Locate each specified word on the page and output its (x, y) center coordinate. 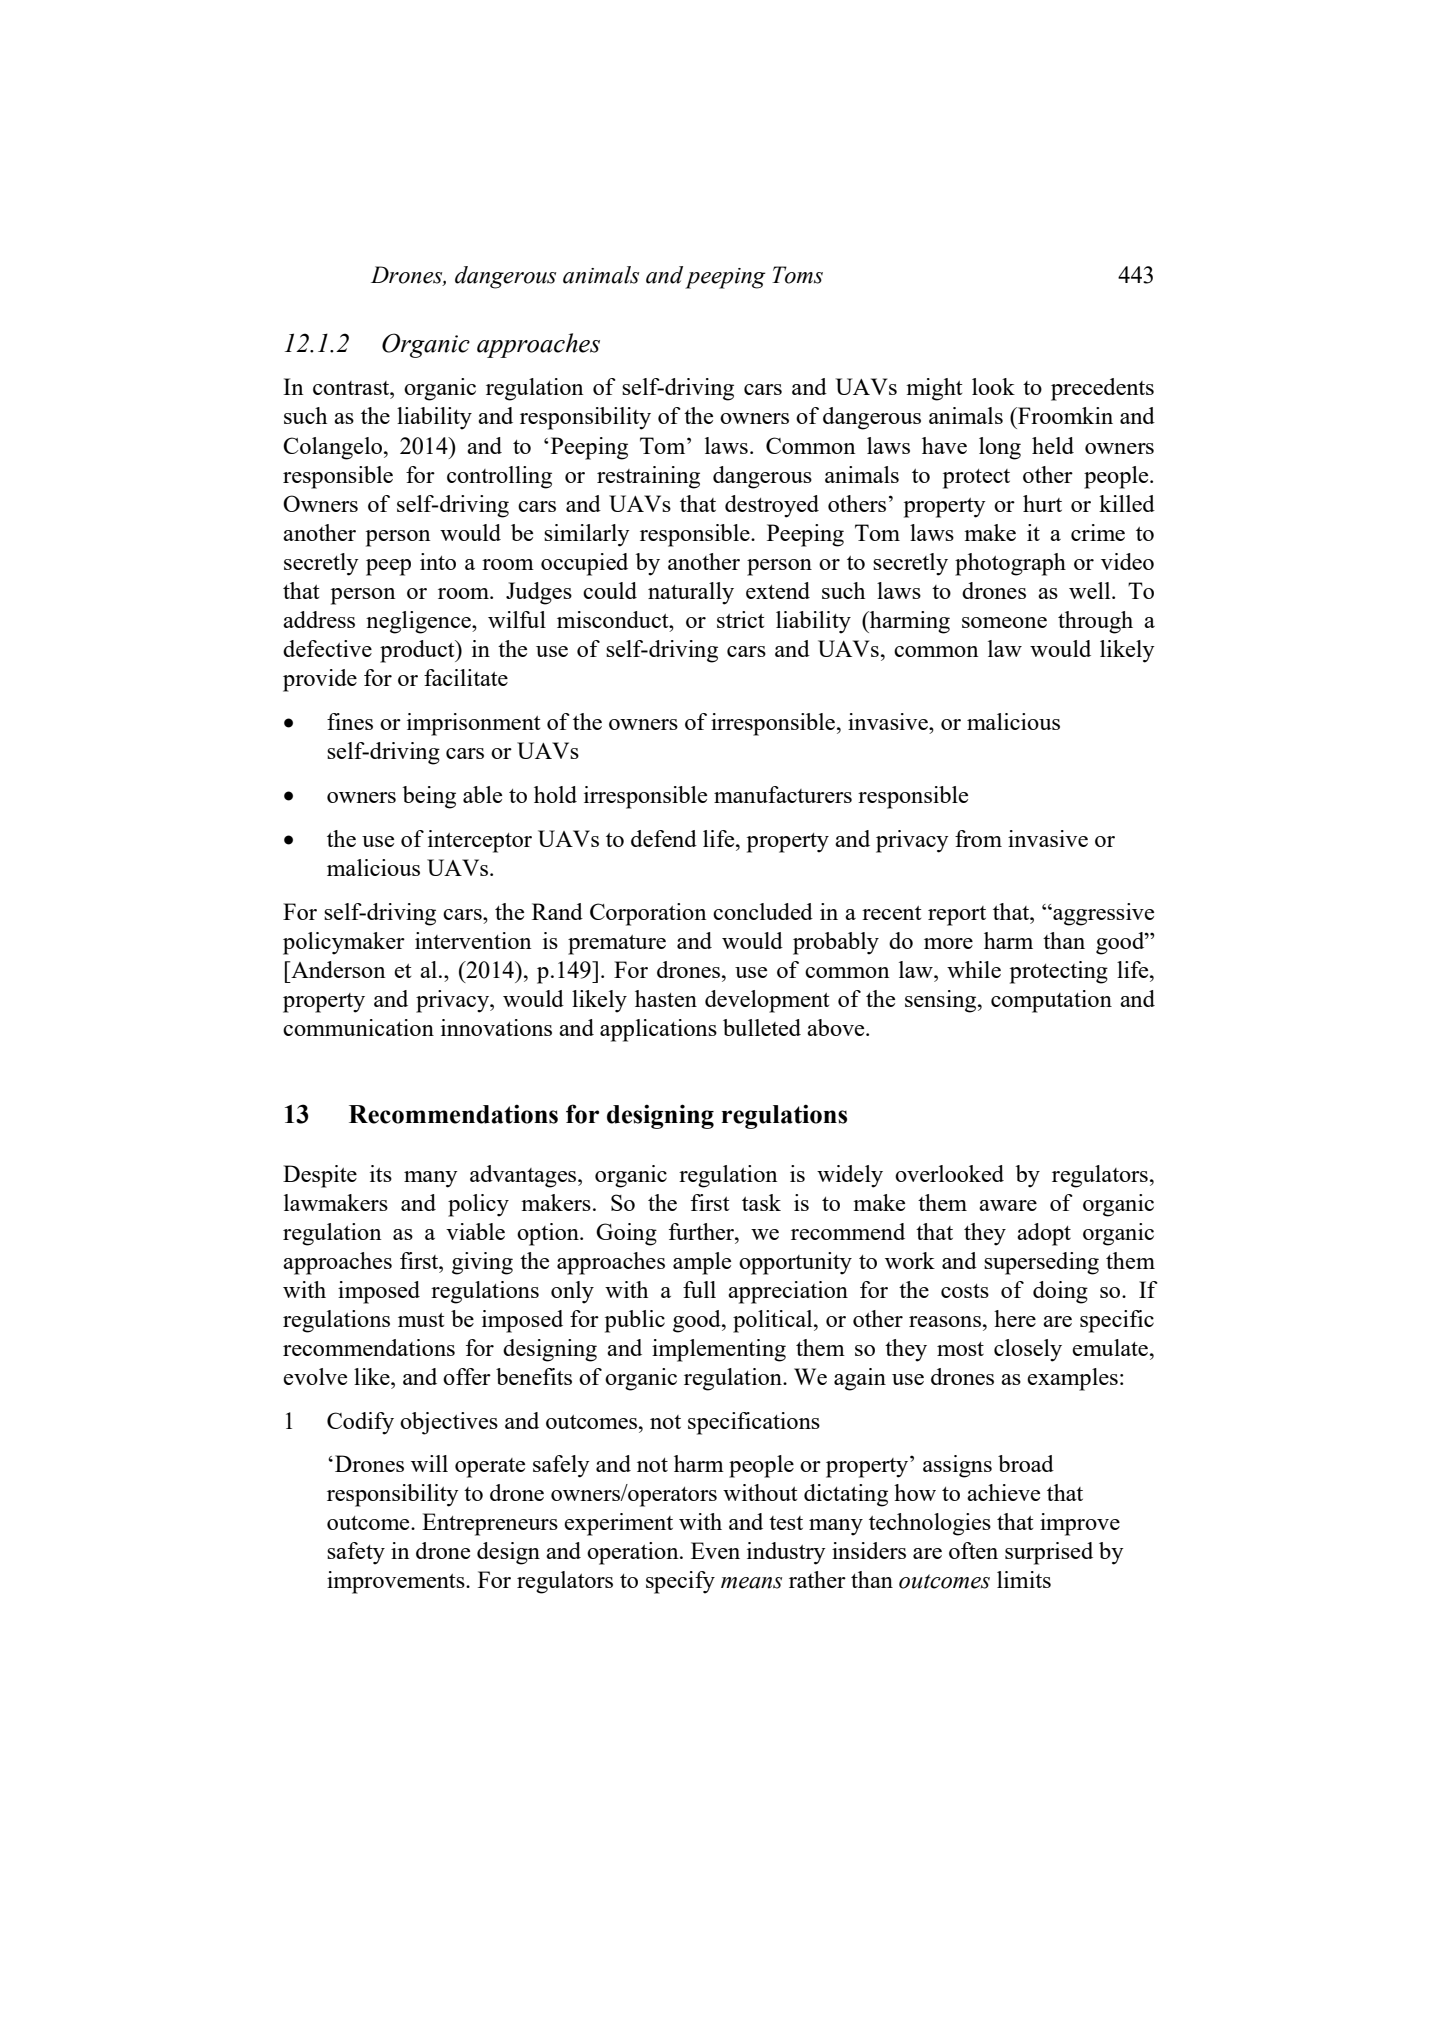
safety (356, 1553)
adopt (1044, 1234)
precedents (1102, 389)
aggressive (1102, 914)
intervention (473, 940)
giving (482, 1263)
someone (1004, 622)
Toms (797, 275)
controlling (499, 477)
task (761, 1202)
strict (740, 619)
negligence (419, 622)
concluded (763, 911)
